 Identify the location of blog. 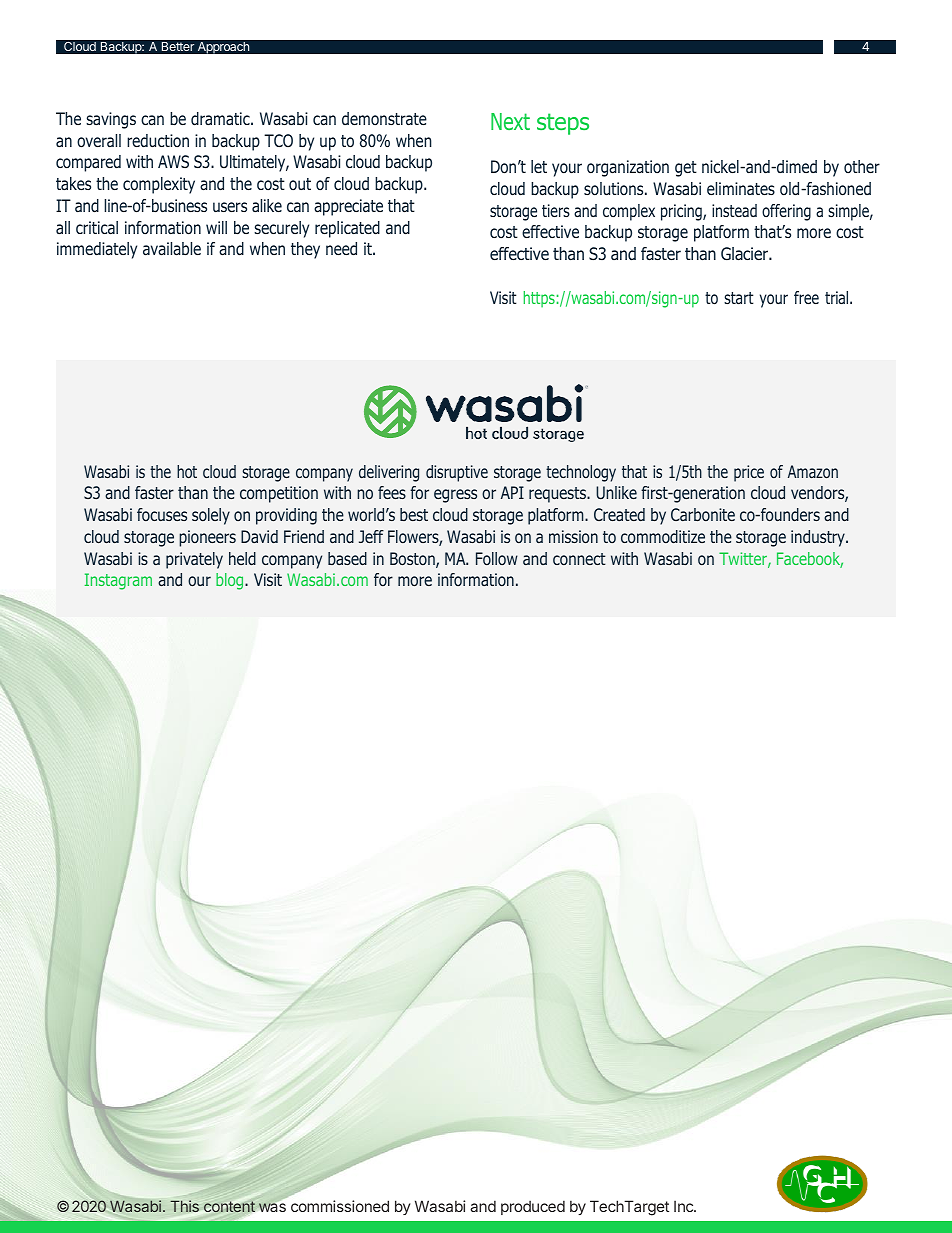
(231, 581).
